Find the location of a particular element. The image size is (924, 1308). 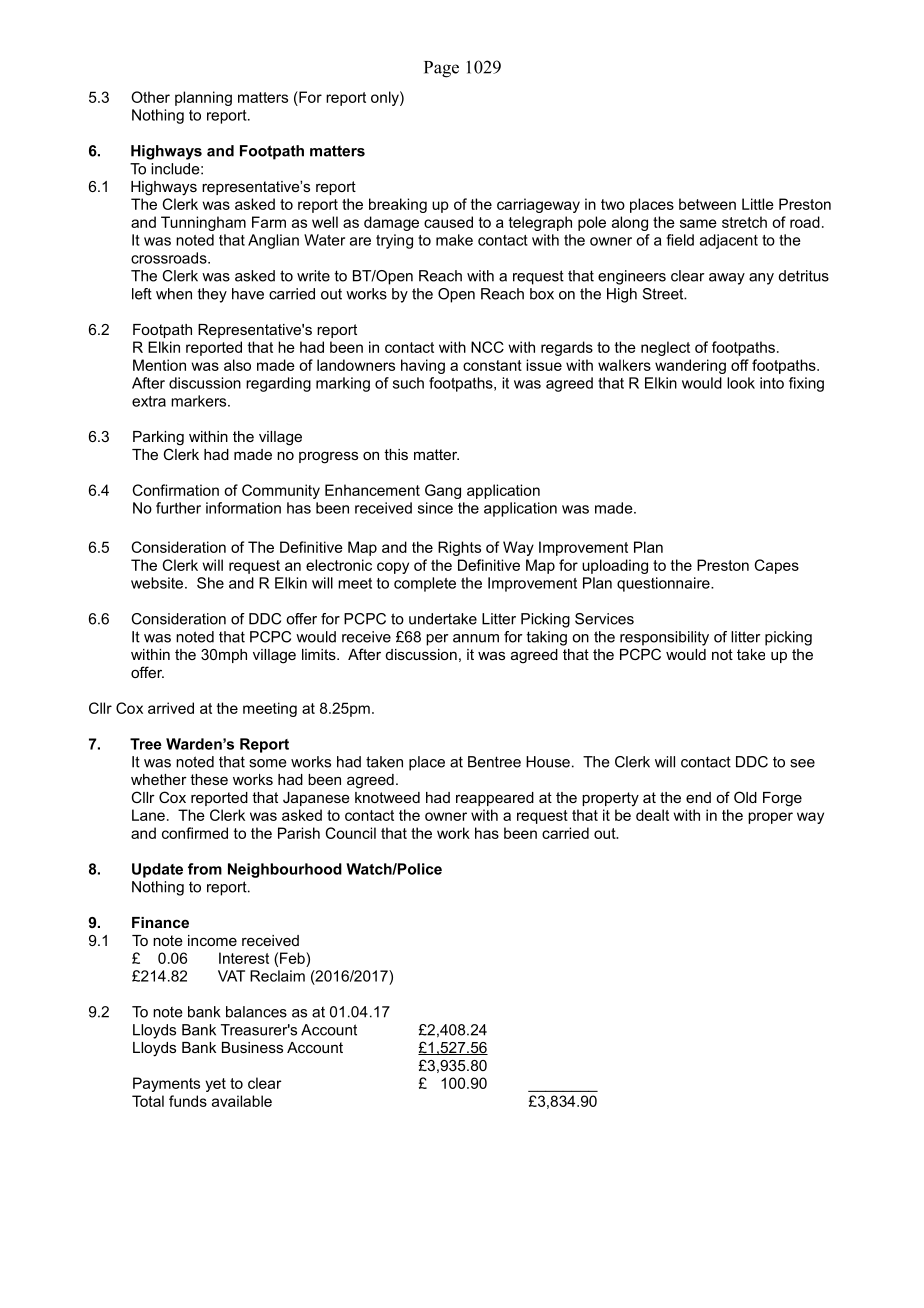

dealt is located at coordinates (652, 815).
